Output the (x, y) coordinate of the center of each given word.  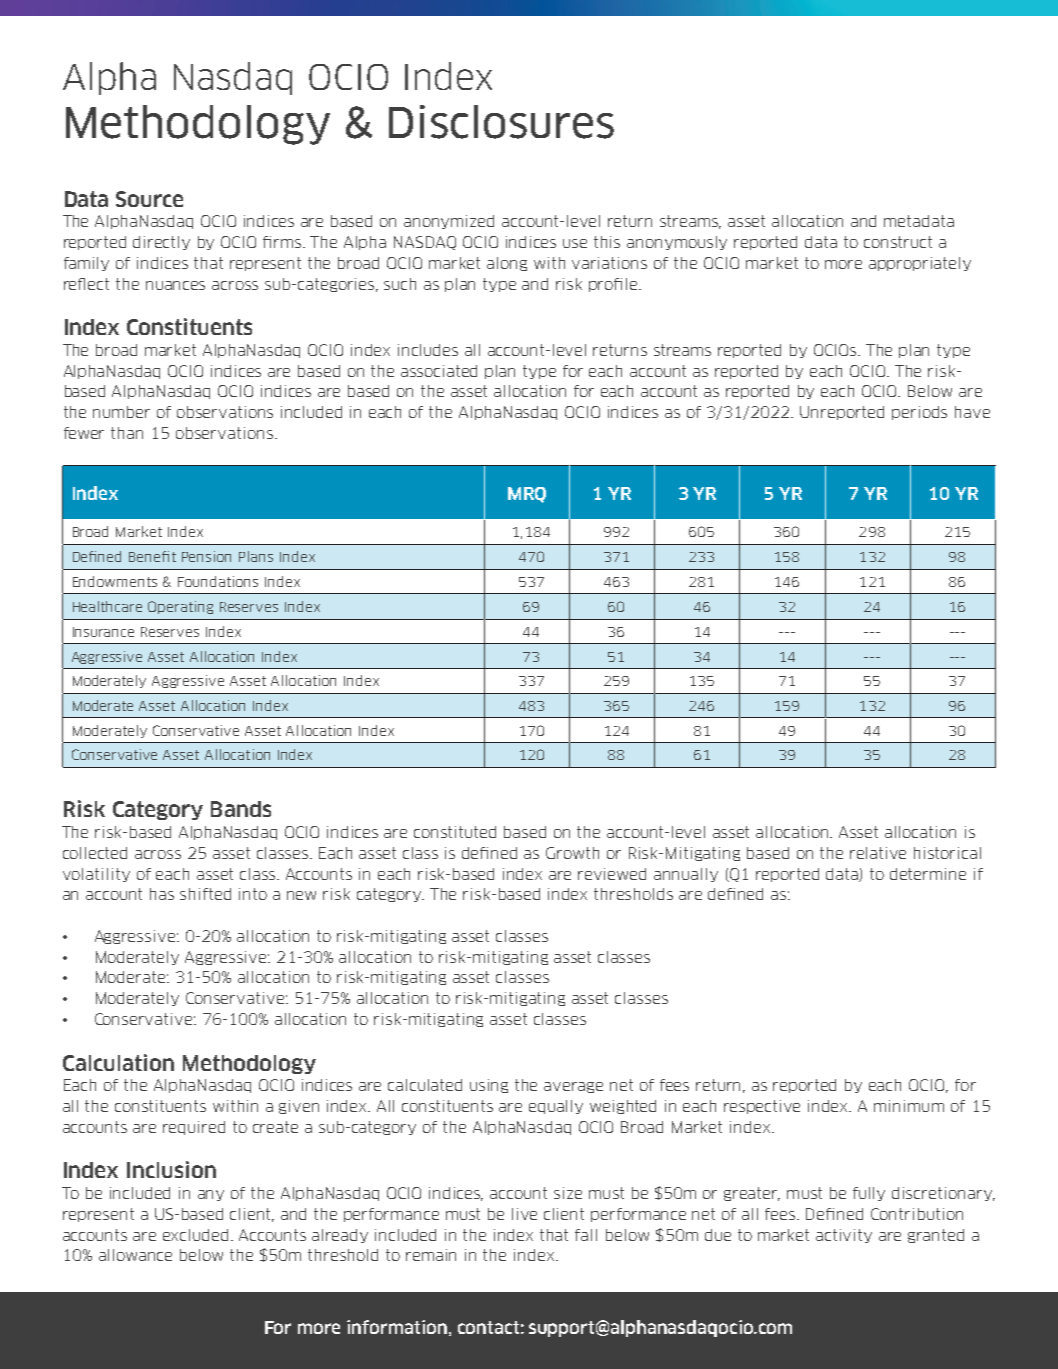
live (524, 1214)
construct (898, 242)
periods (919, 413)
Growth (572, 853)
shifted (205, 894)
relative (878, 853)
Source (149, 199)
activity (844, 1236)
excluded (195, 1235)
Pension (206, 556)
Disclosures (501, 122)
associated (439, 371)
